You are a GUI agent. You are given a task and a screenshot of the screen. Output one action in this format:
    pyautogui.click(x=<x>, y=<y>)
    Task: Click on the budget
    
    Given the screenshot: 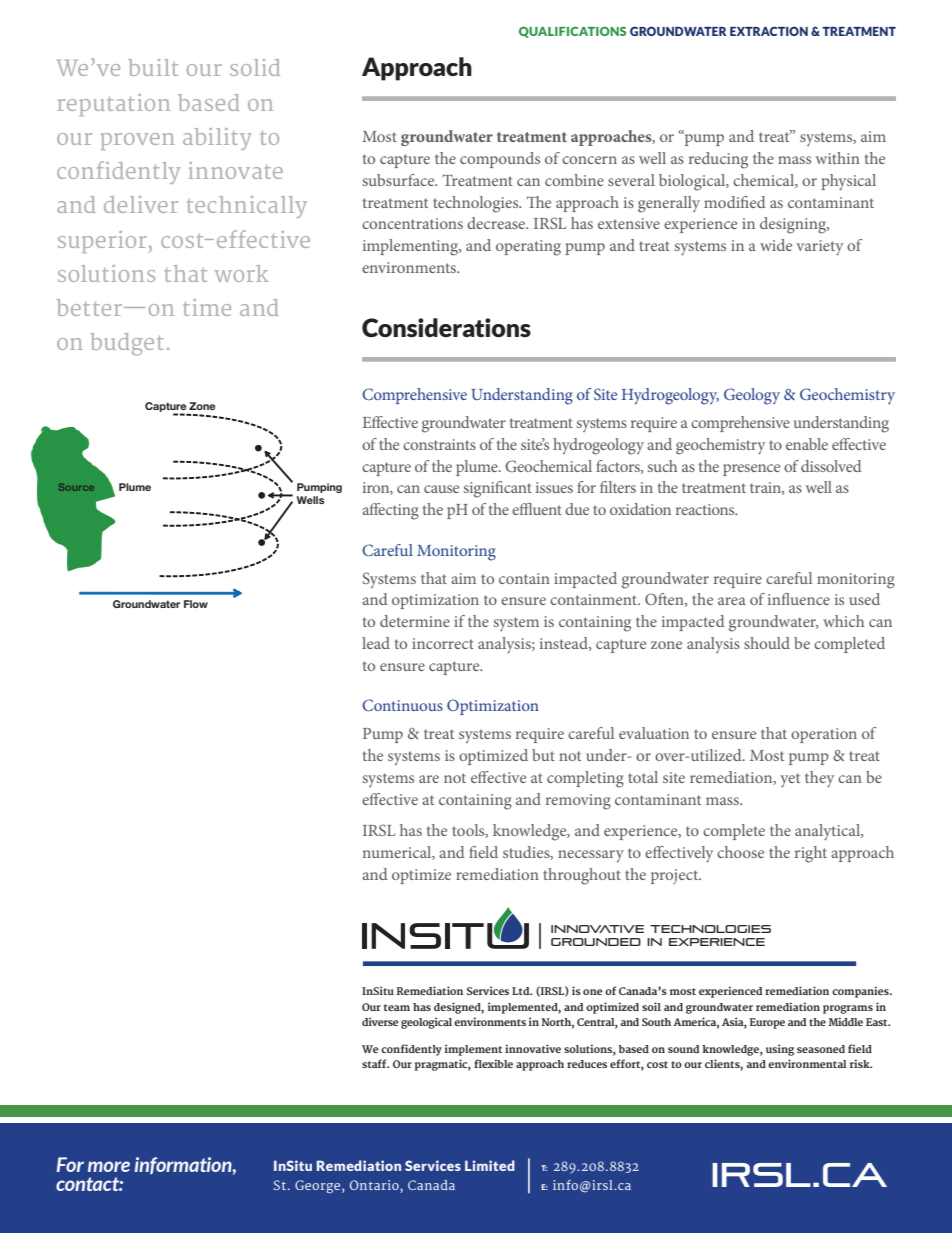 What is the action you would take?
    pyautogui.click(x=127, y=344)
